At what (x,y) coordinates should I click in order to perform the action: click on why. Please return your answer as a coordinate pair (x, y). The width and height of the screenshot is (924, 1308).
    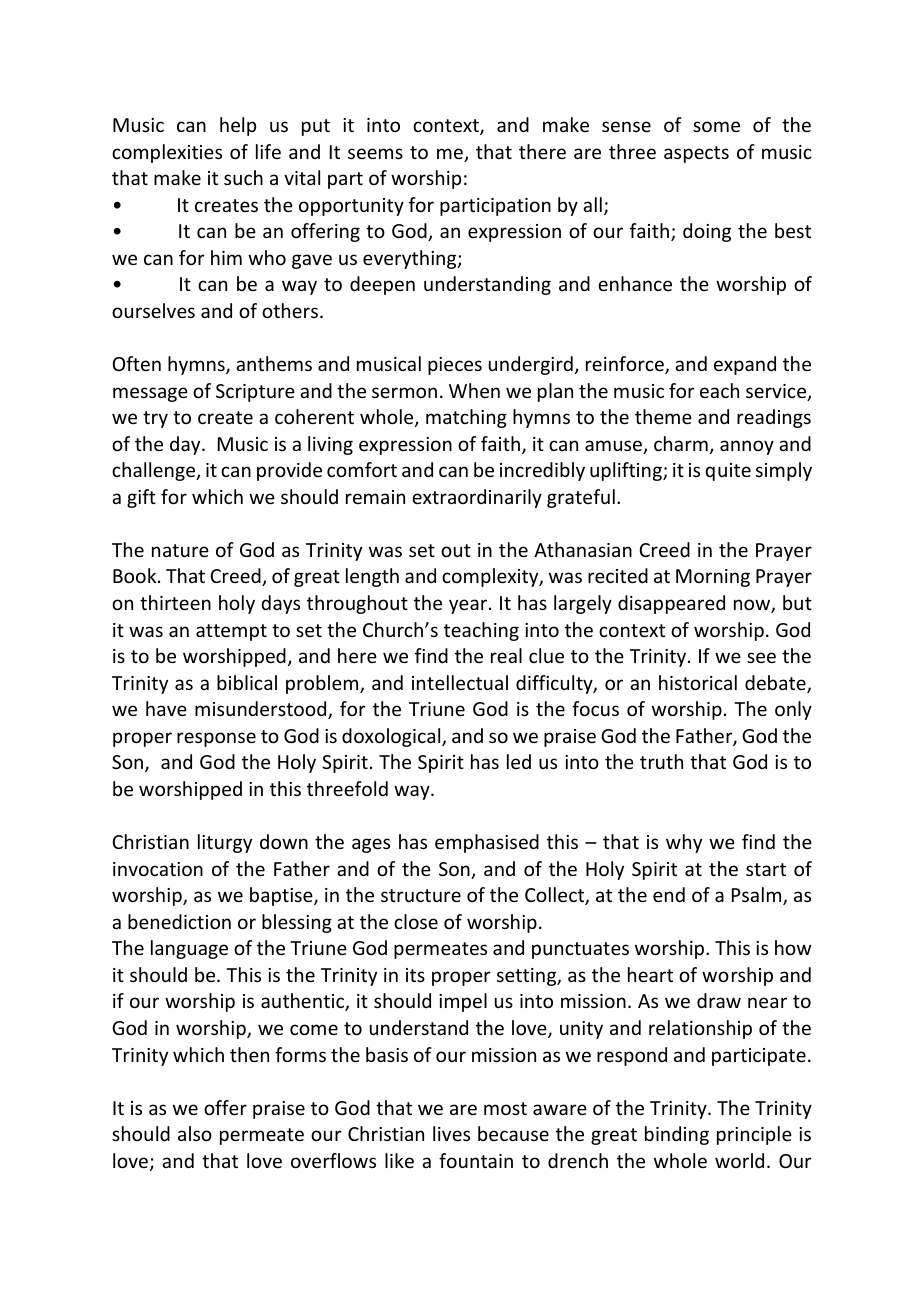
    Looking at the image, I should click on (684, 843).
